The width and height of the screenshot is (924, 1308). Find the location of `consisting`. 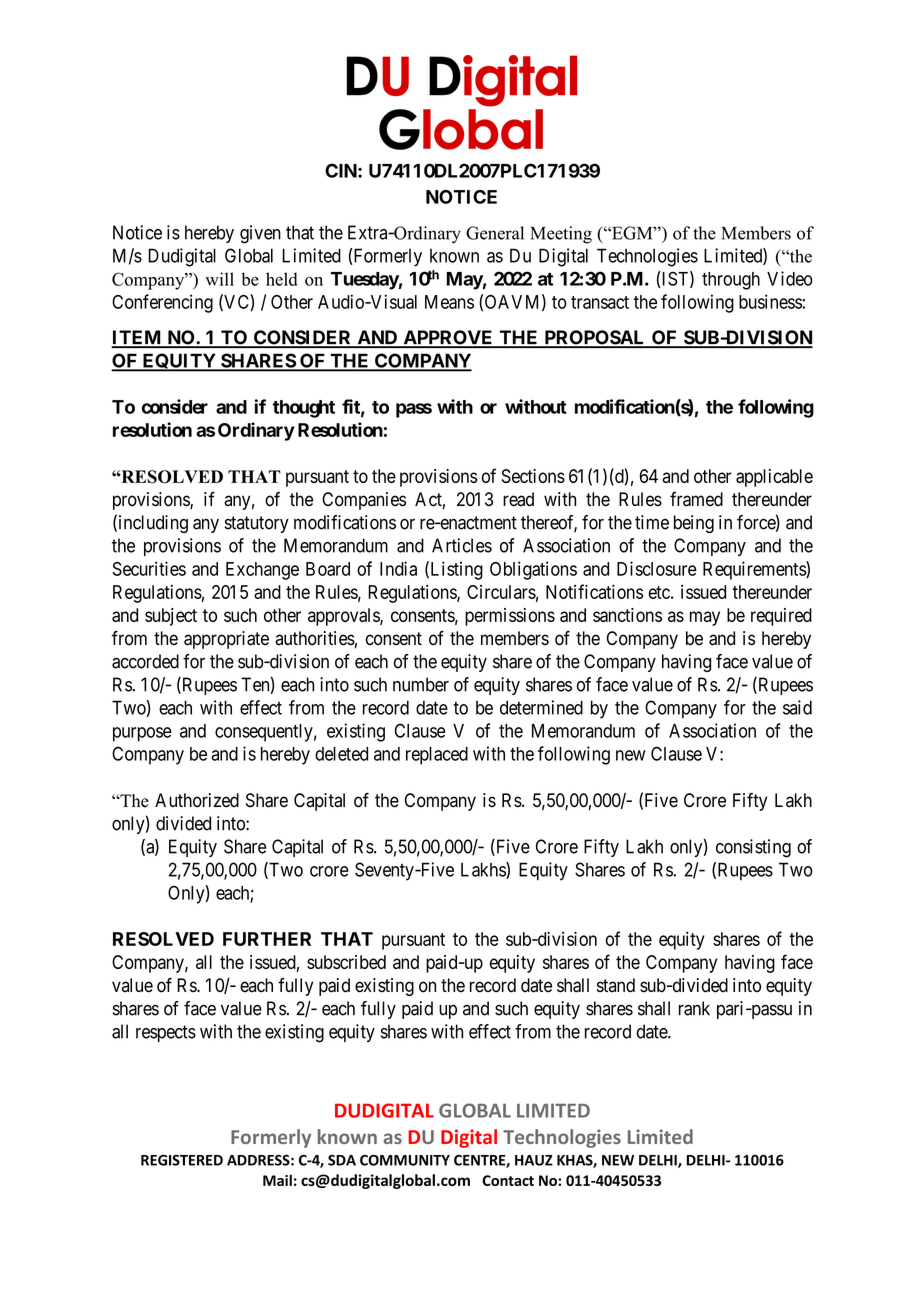

consisting is located at coordinates (753, 848).
